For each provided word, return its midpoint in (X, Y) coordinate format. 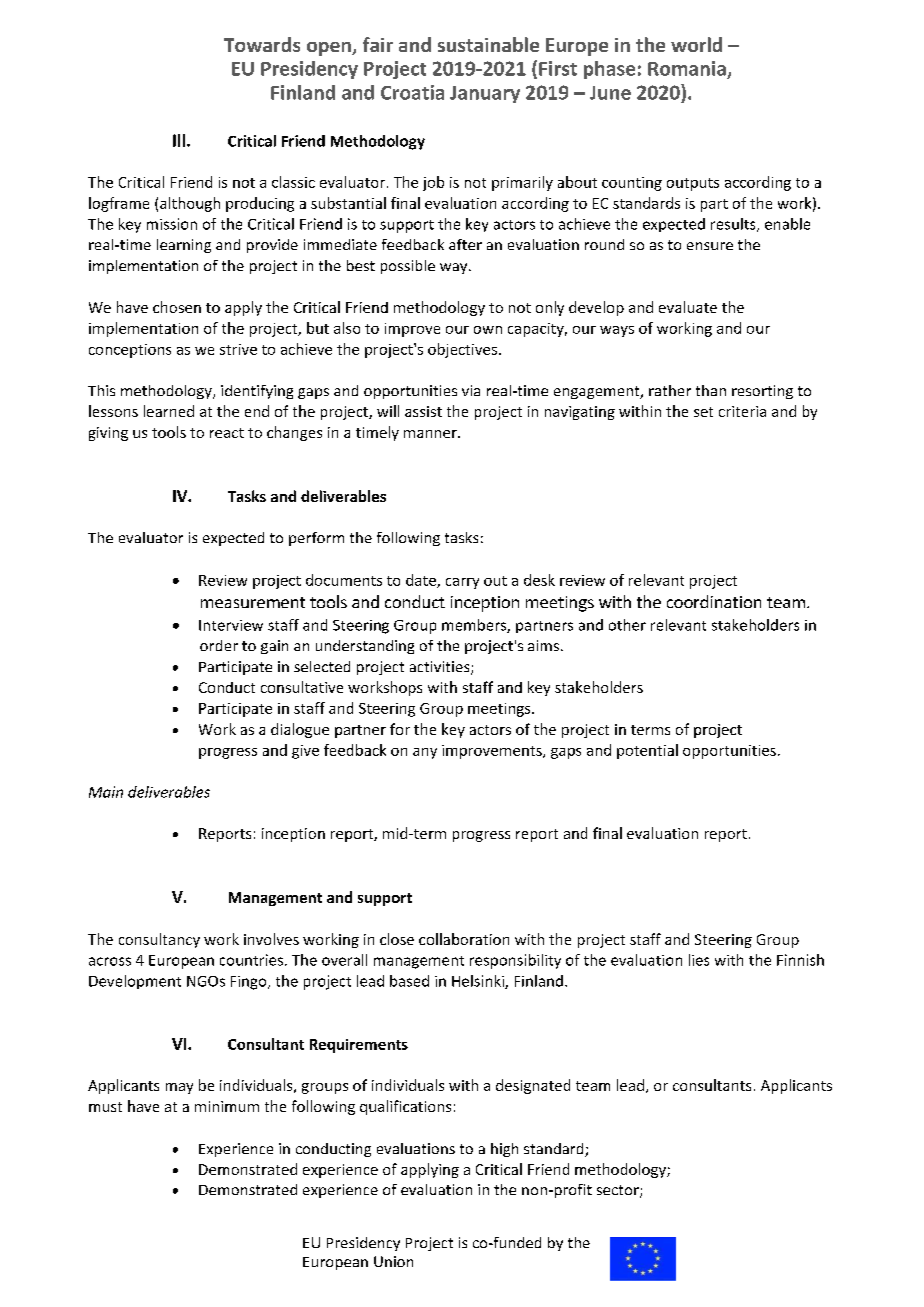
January (485, 94)
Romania (687, 68)
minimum (227, 1106)
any (425, 753)
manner (431, 434)
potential (647, 751)
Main (106, 792)
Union (393, 1261)
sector (619, 1191)
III (179, 140)
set (703, 412)
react (227, 433)
